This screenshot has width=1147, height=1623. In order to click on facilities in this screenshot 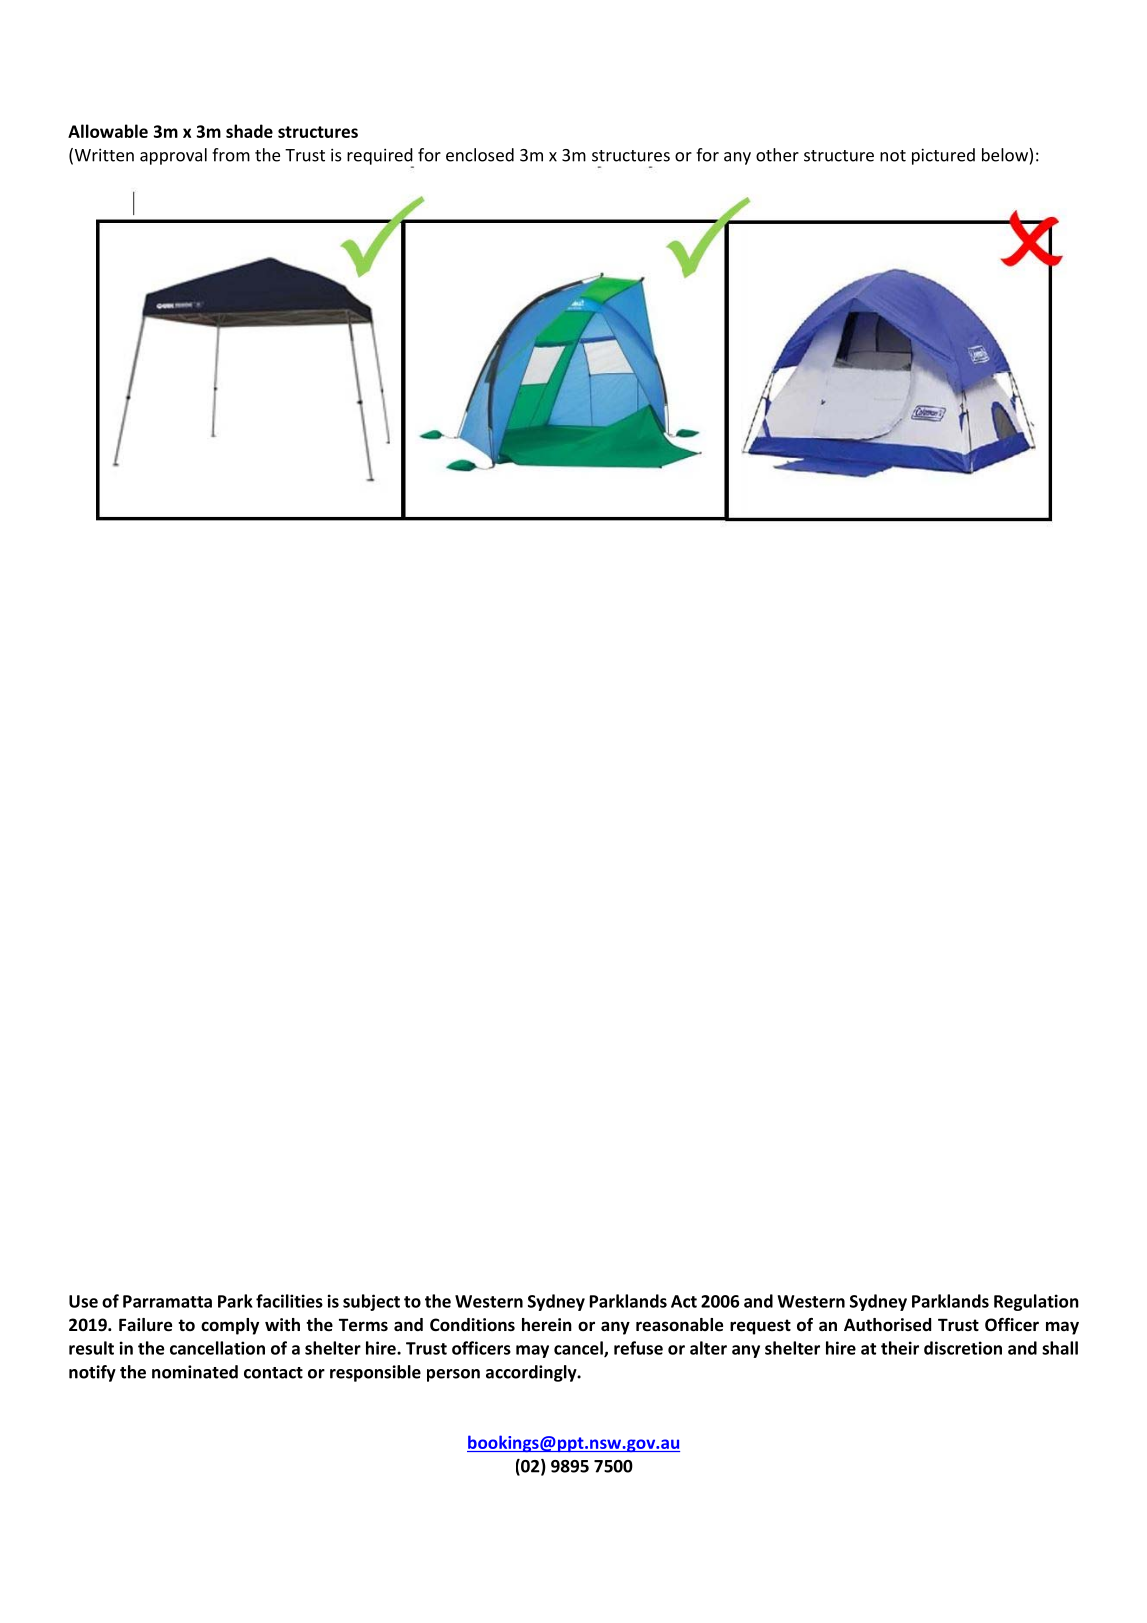, I will do `click(289, 1301)`.
